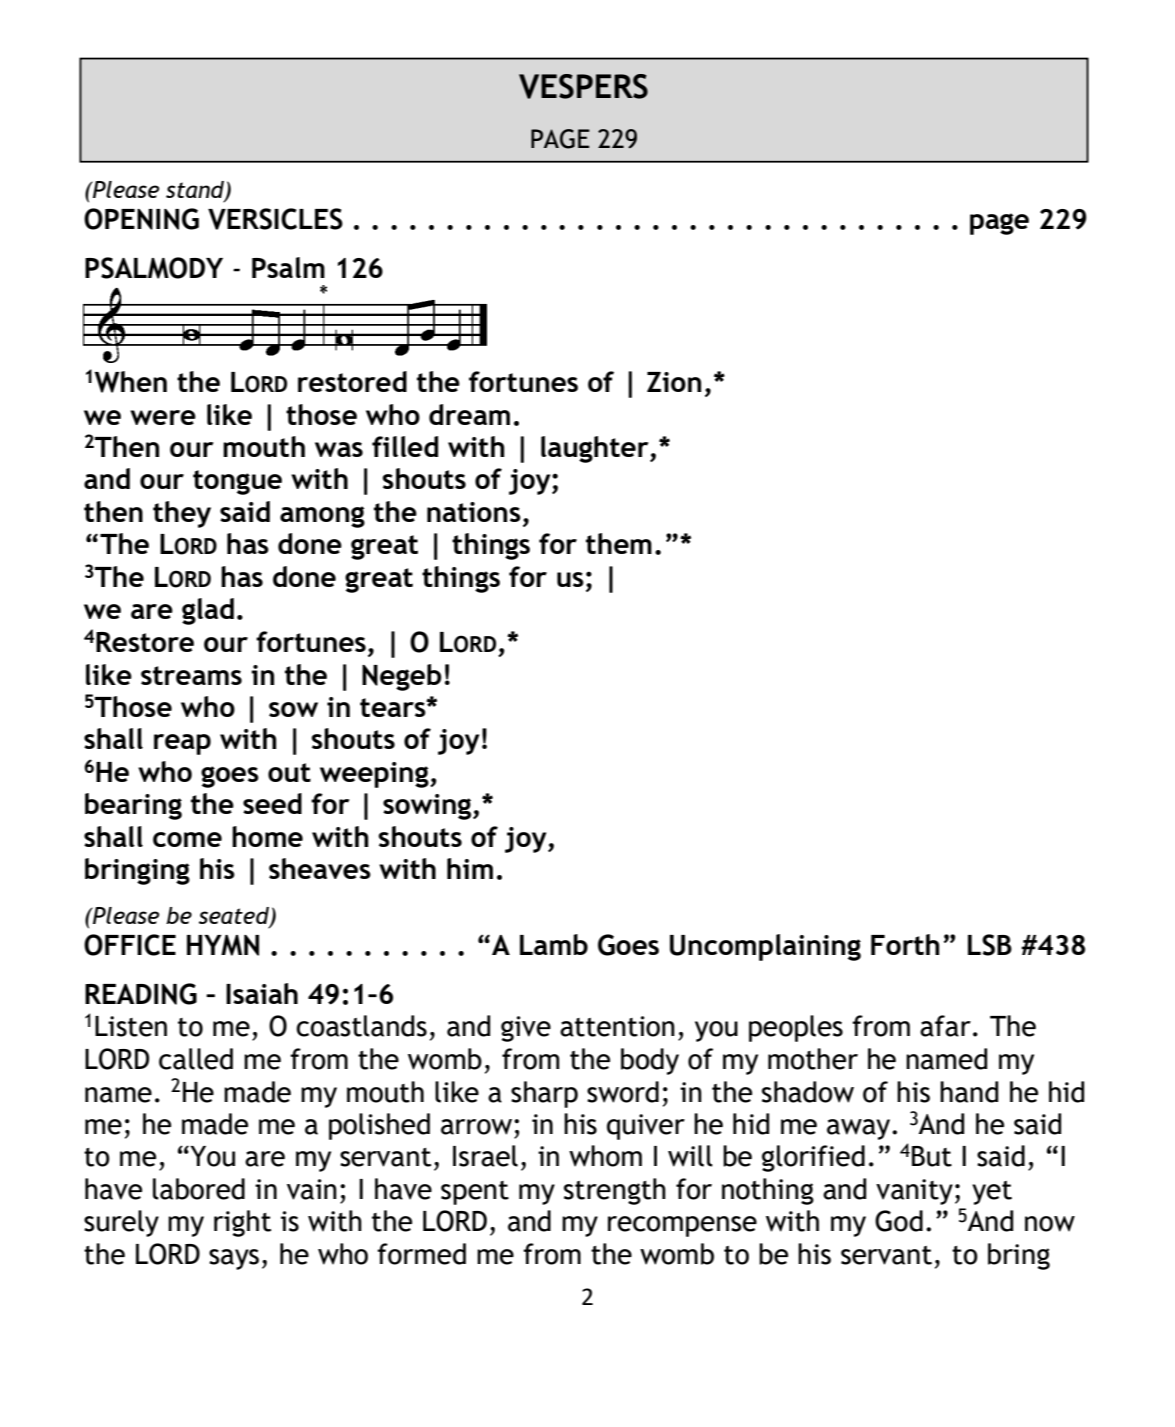  I want to click on right, so click(242, 1223).
